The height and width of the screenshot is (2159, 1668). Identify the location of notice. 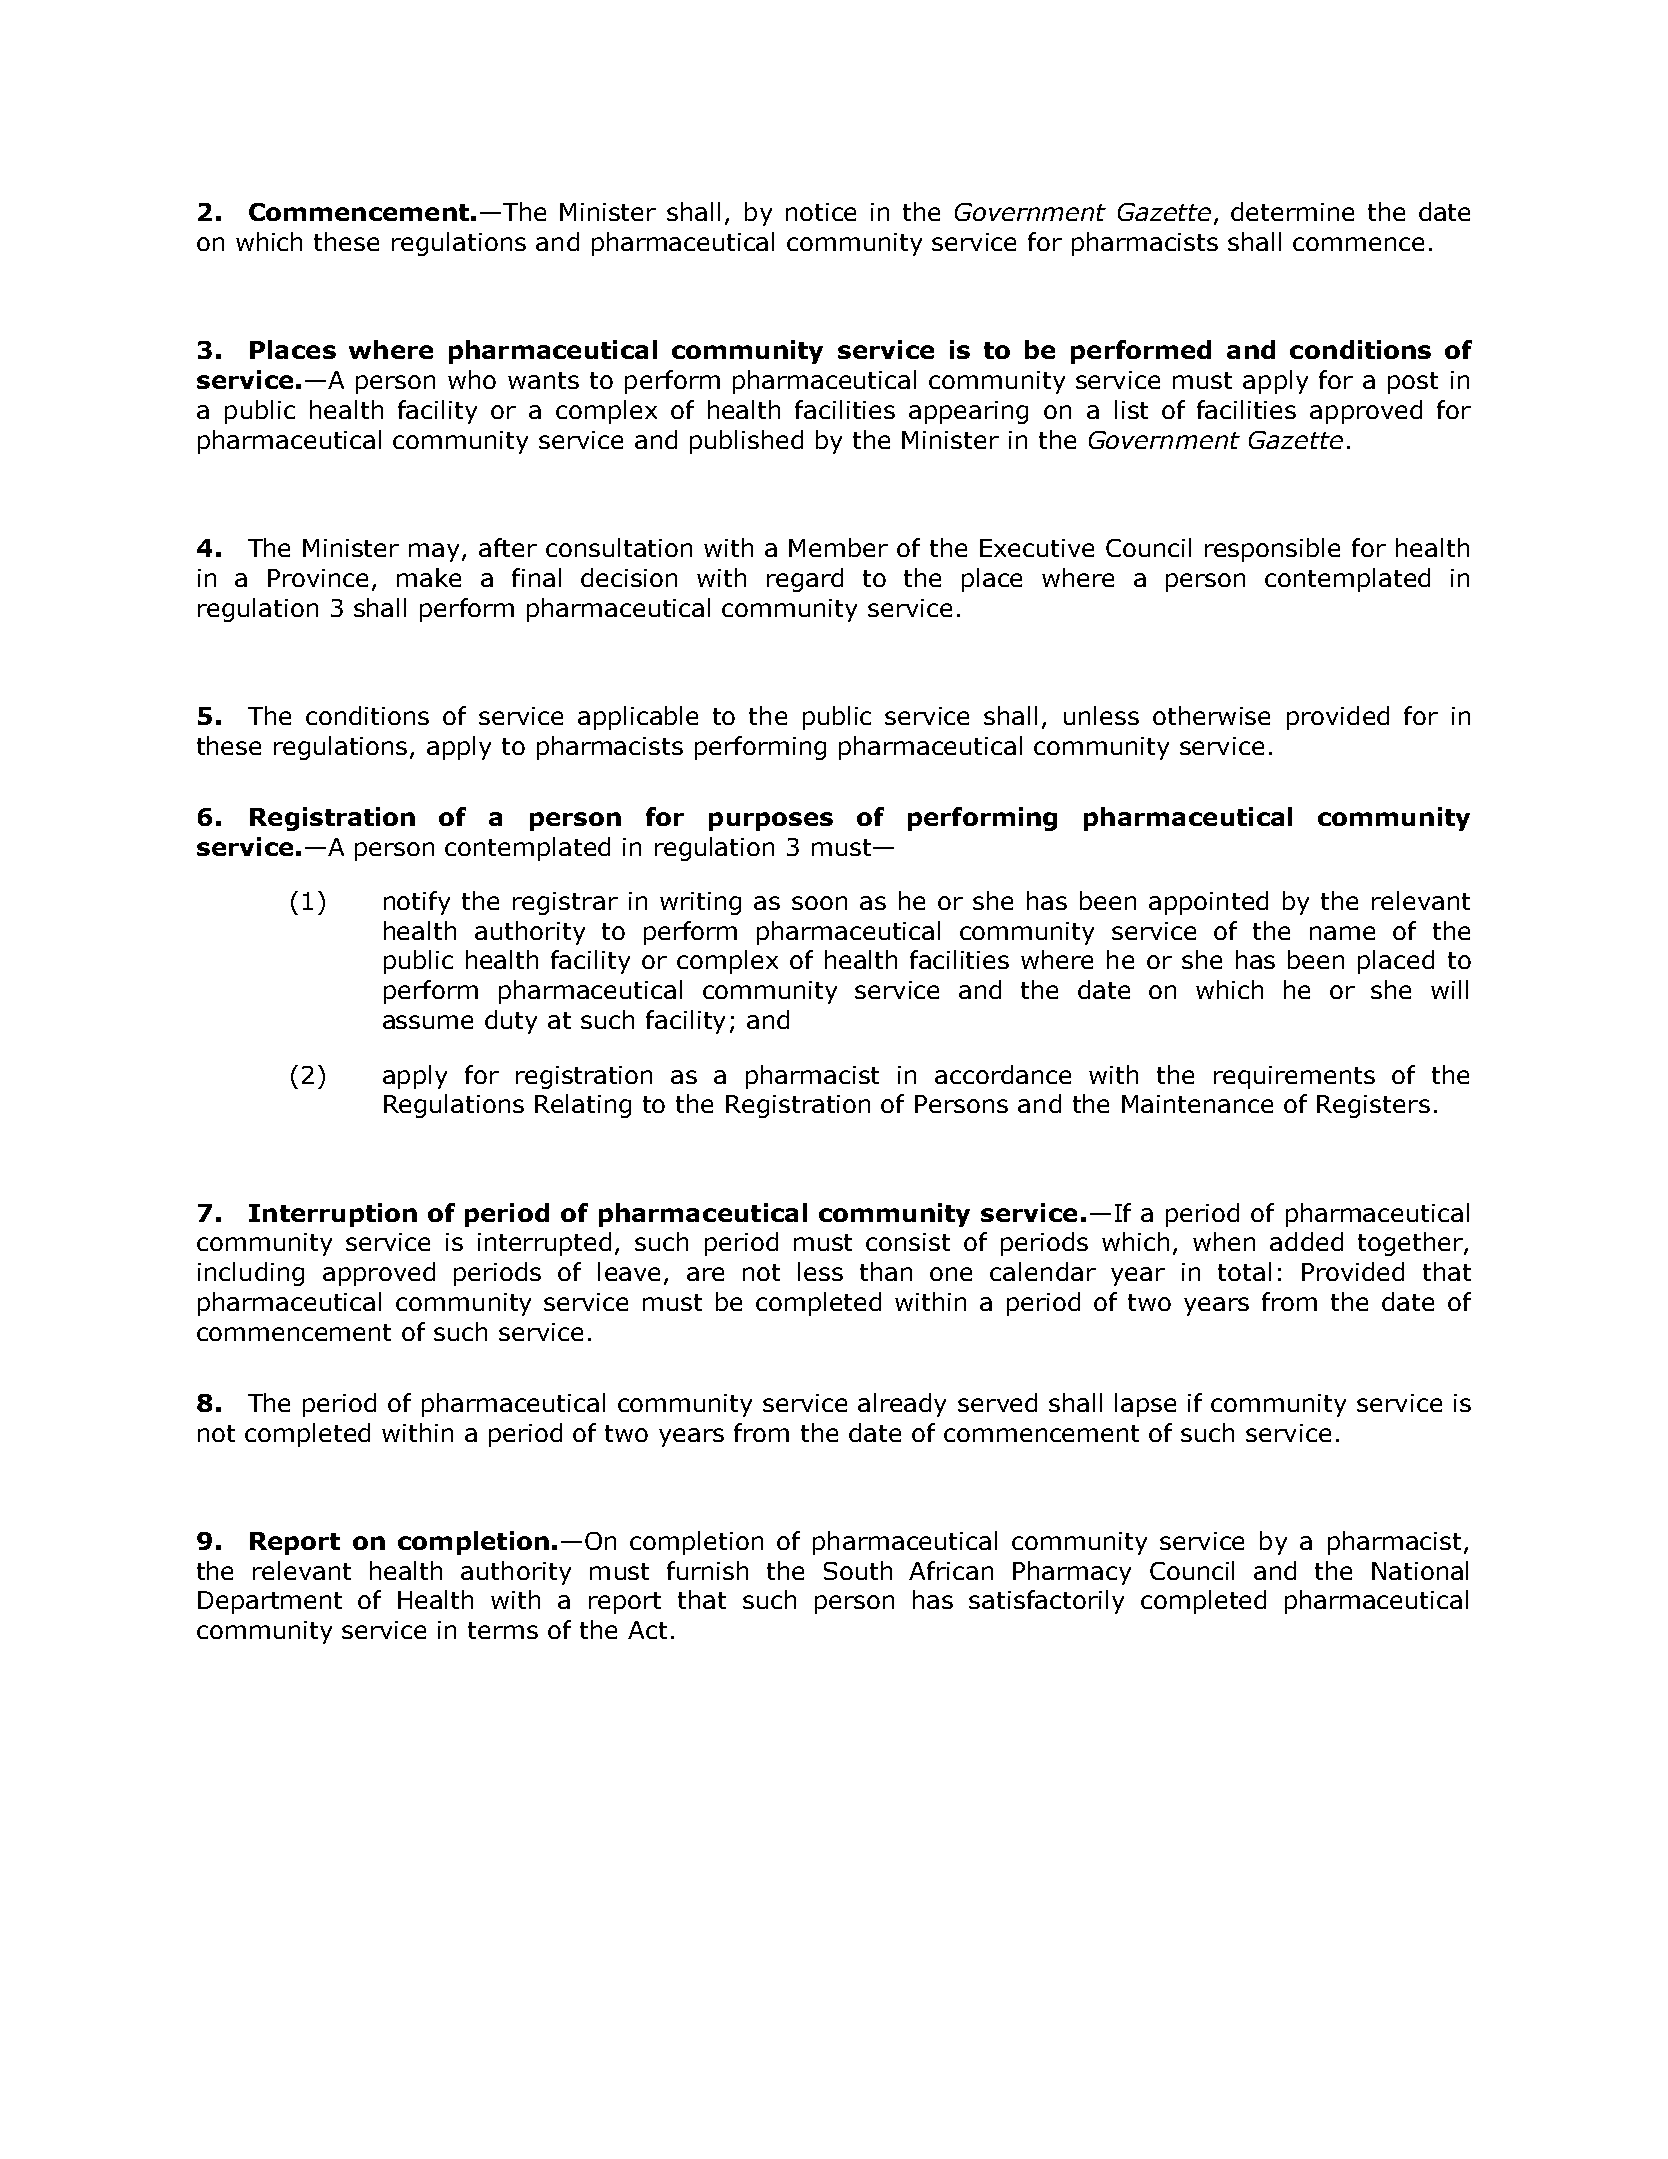
(821, 212).
